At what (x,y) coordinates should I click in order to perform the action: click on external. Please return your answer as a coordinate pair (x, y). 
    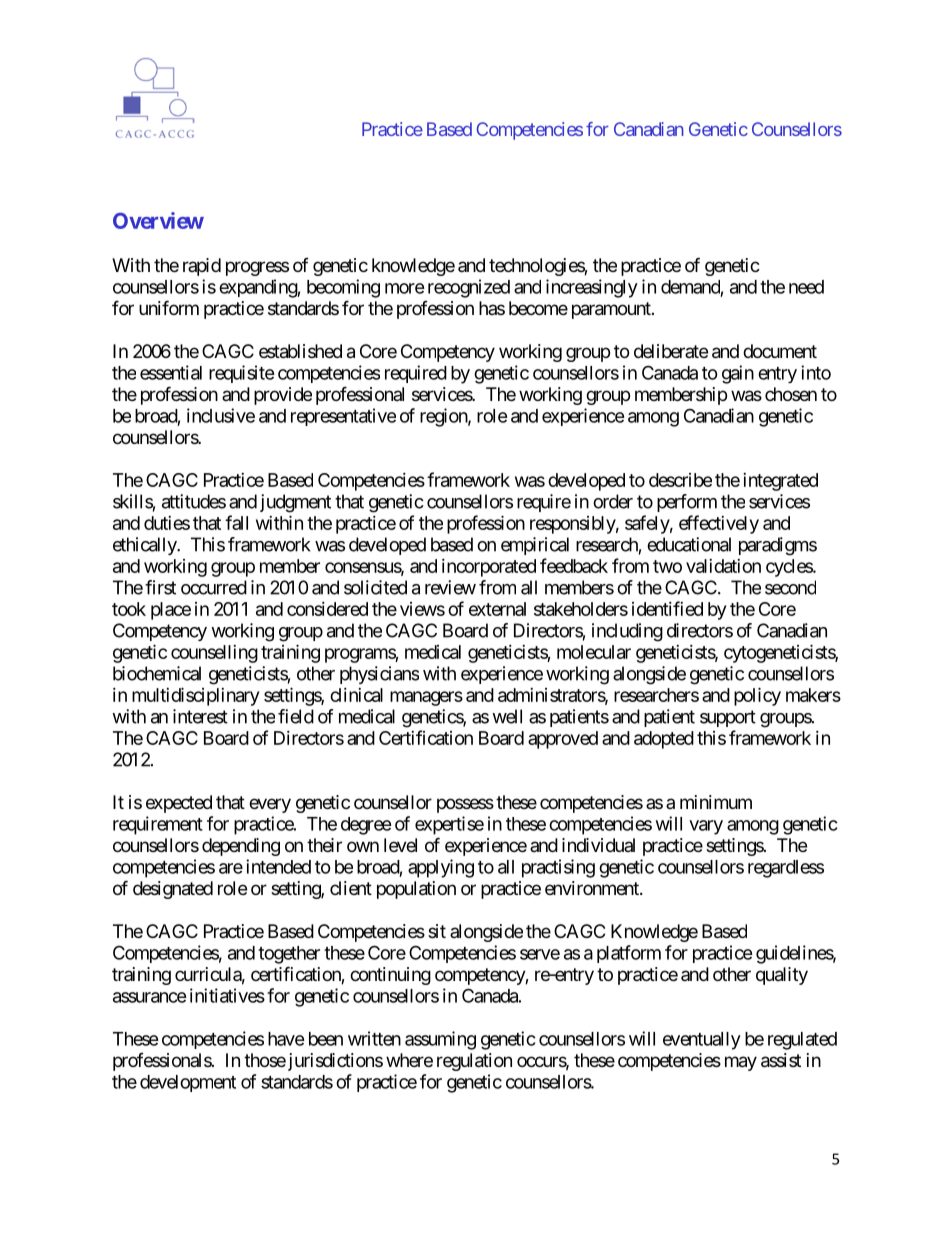
    Looking at the image, I should click on (497, 609).
